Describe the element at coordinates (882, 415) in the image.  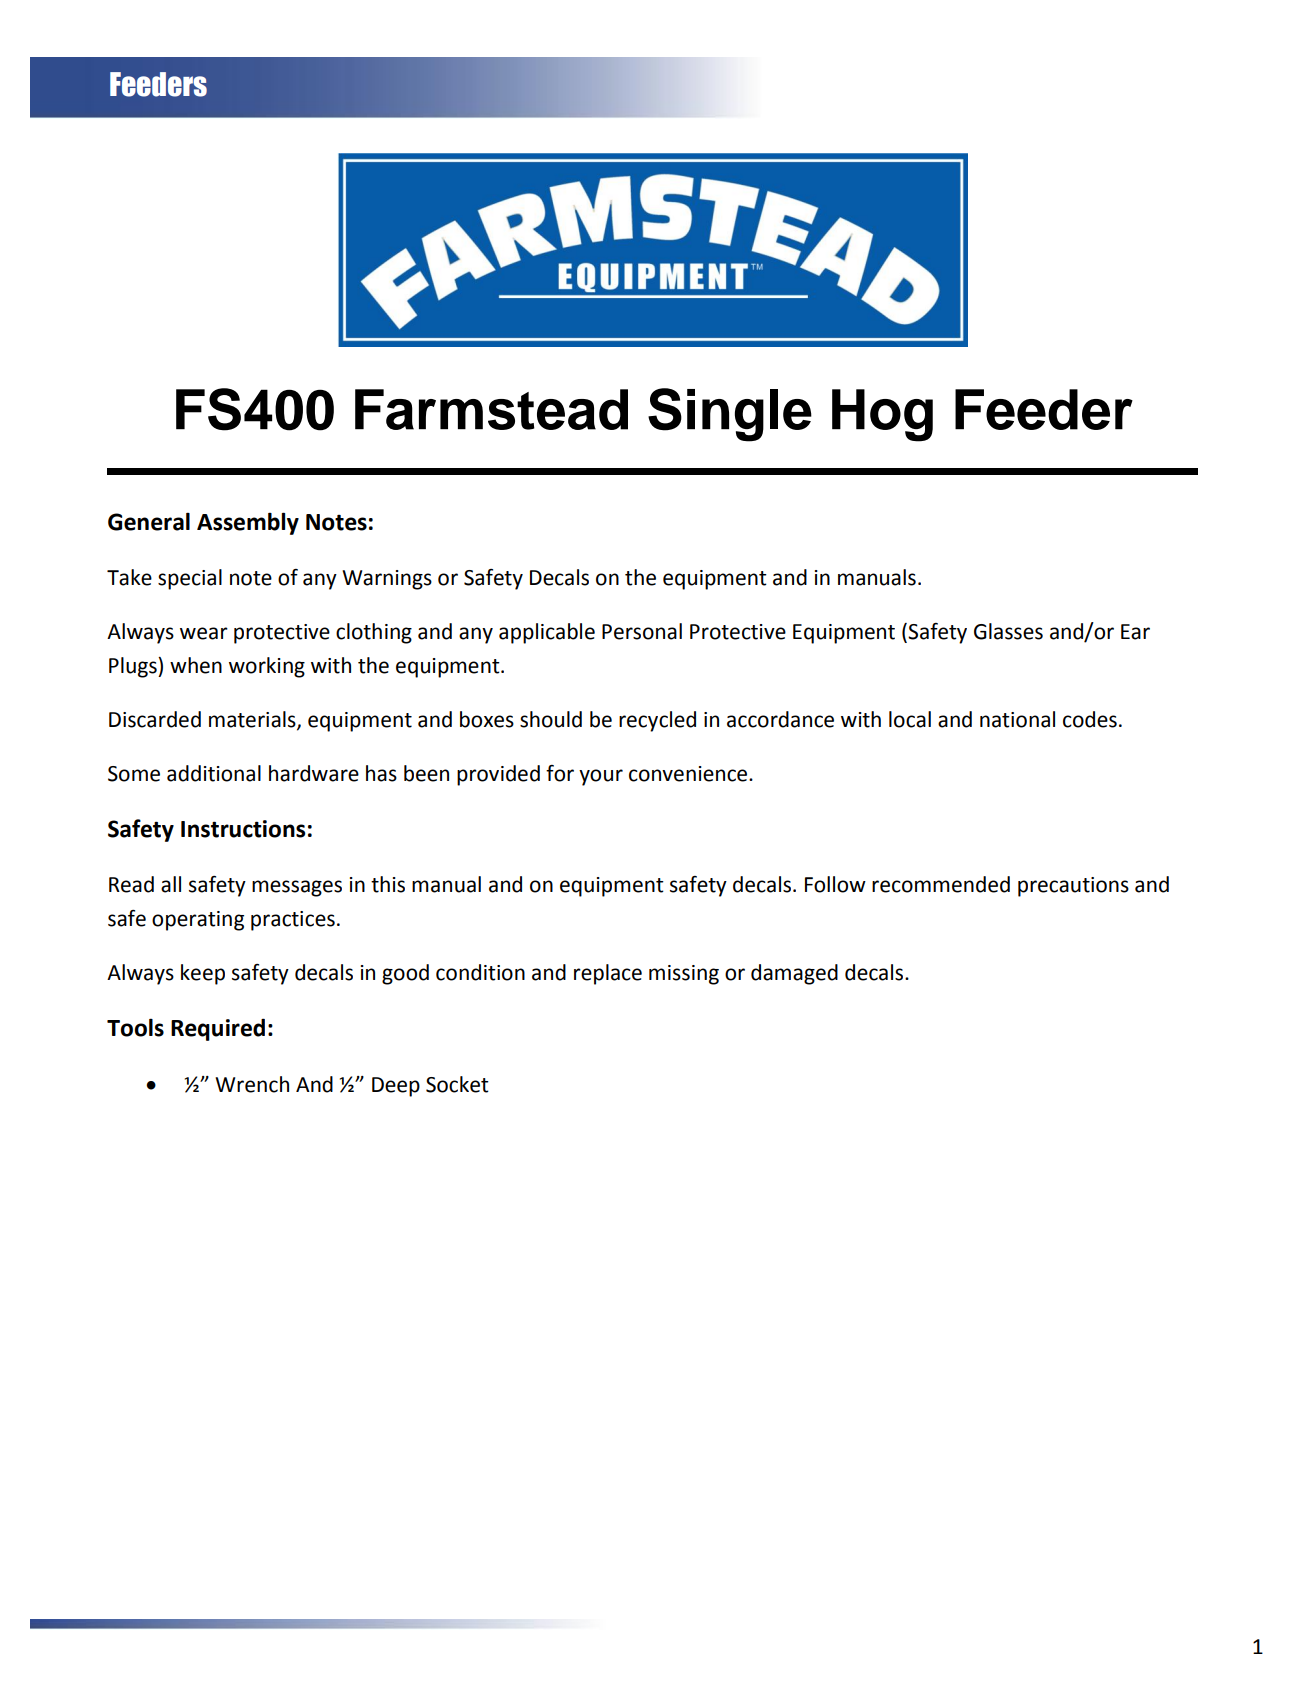
I see `Hog` at that location.
